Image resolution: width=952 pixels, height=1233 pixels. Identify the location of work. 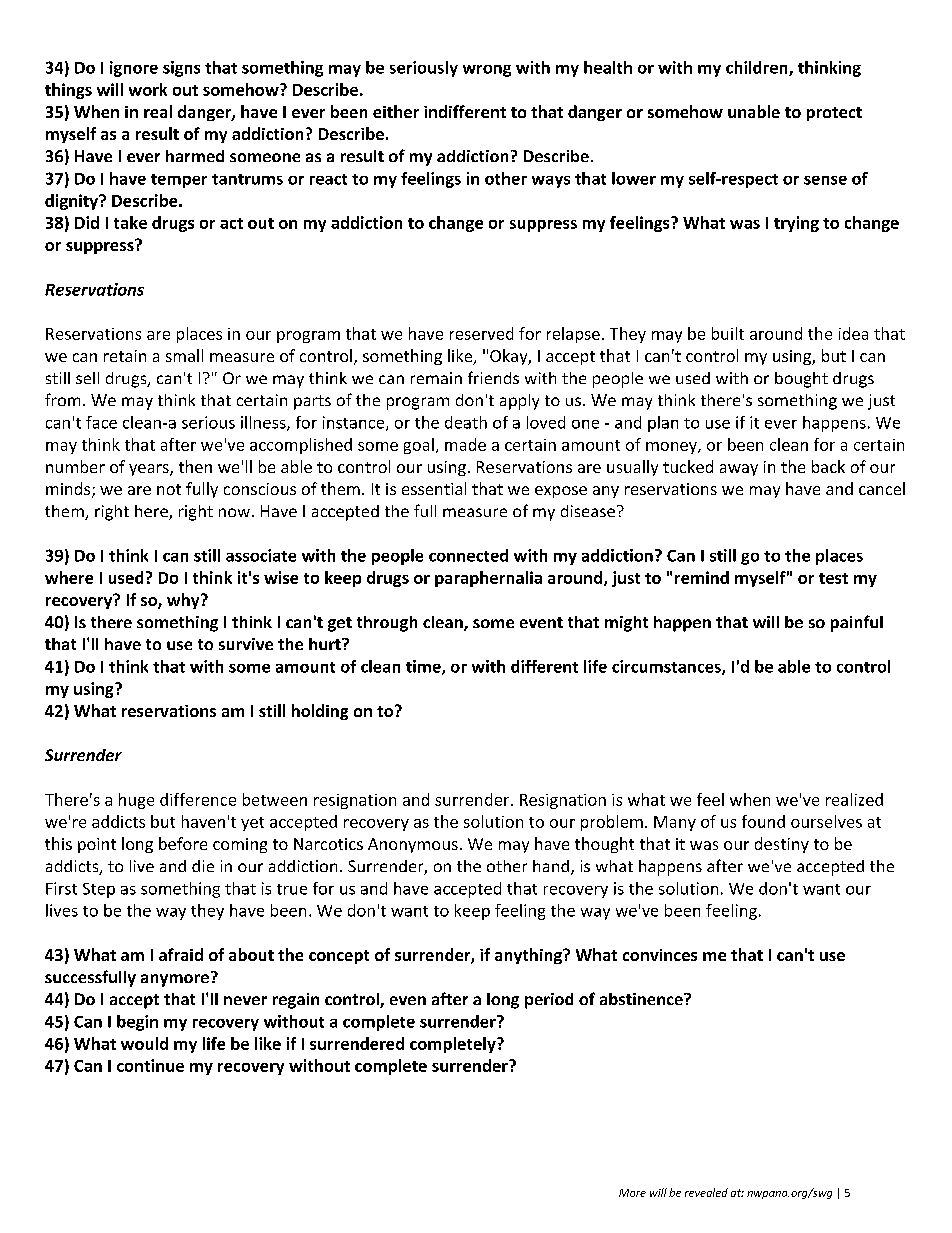
(148, 89).
